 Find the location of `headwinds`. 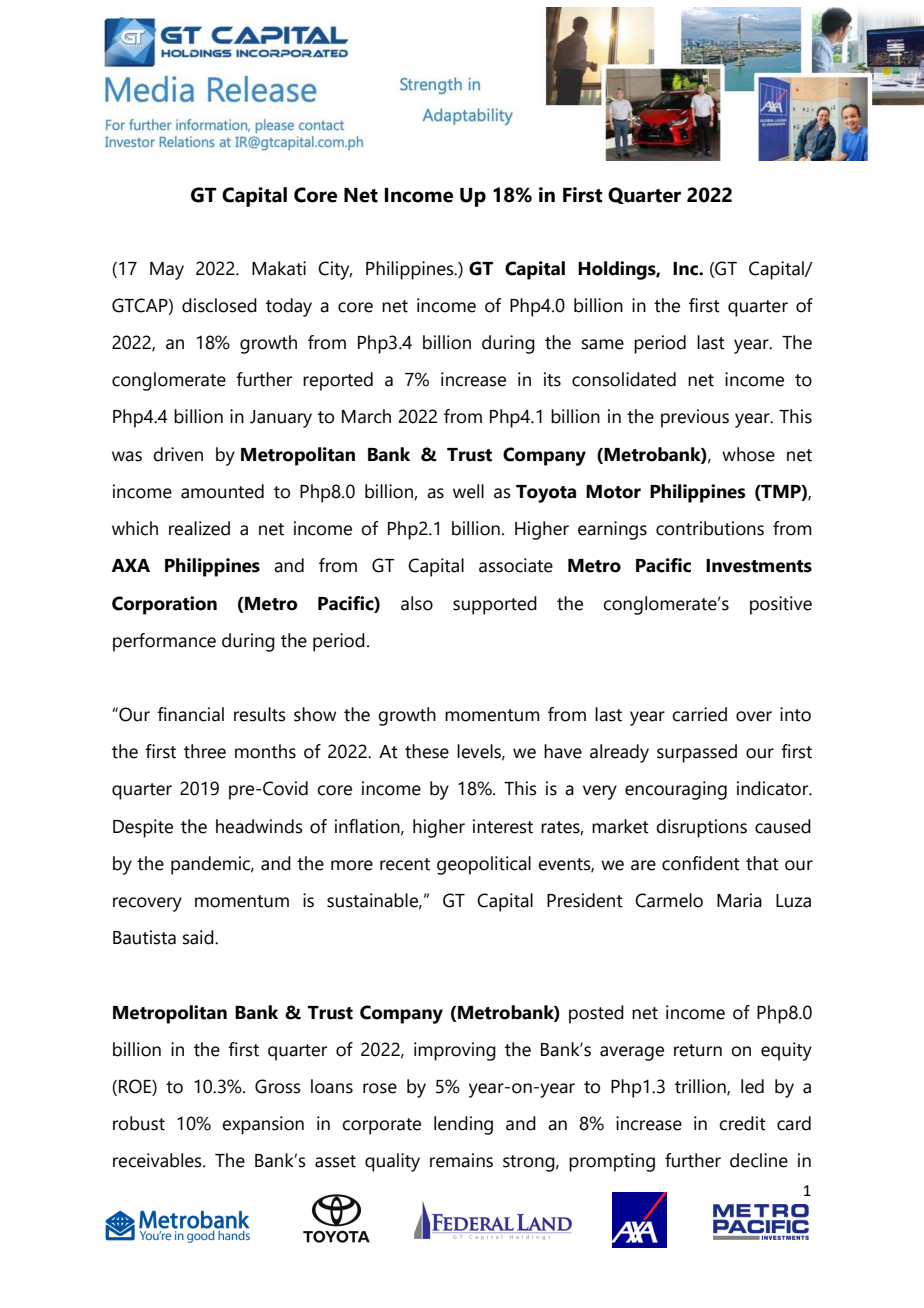

headwinds is located at coordinates (259, 826).
